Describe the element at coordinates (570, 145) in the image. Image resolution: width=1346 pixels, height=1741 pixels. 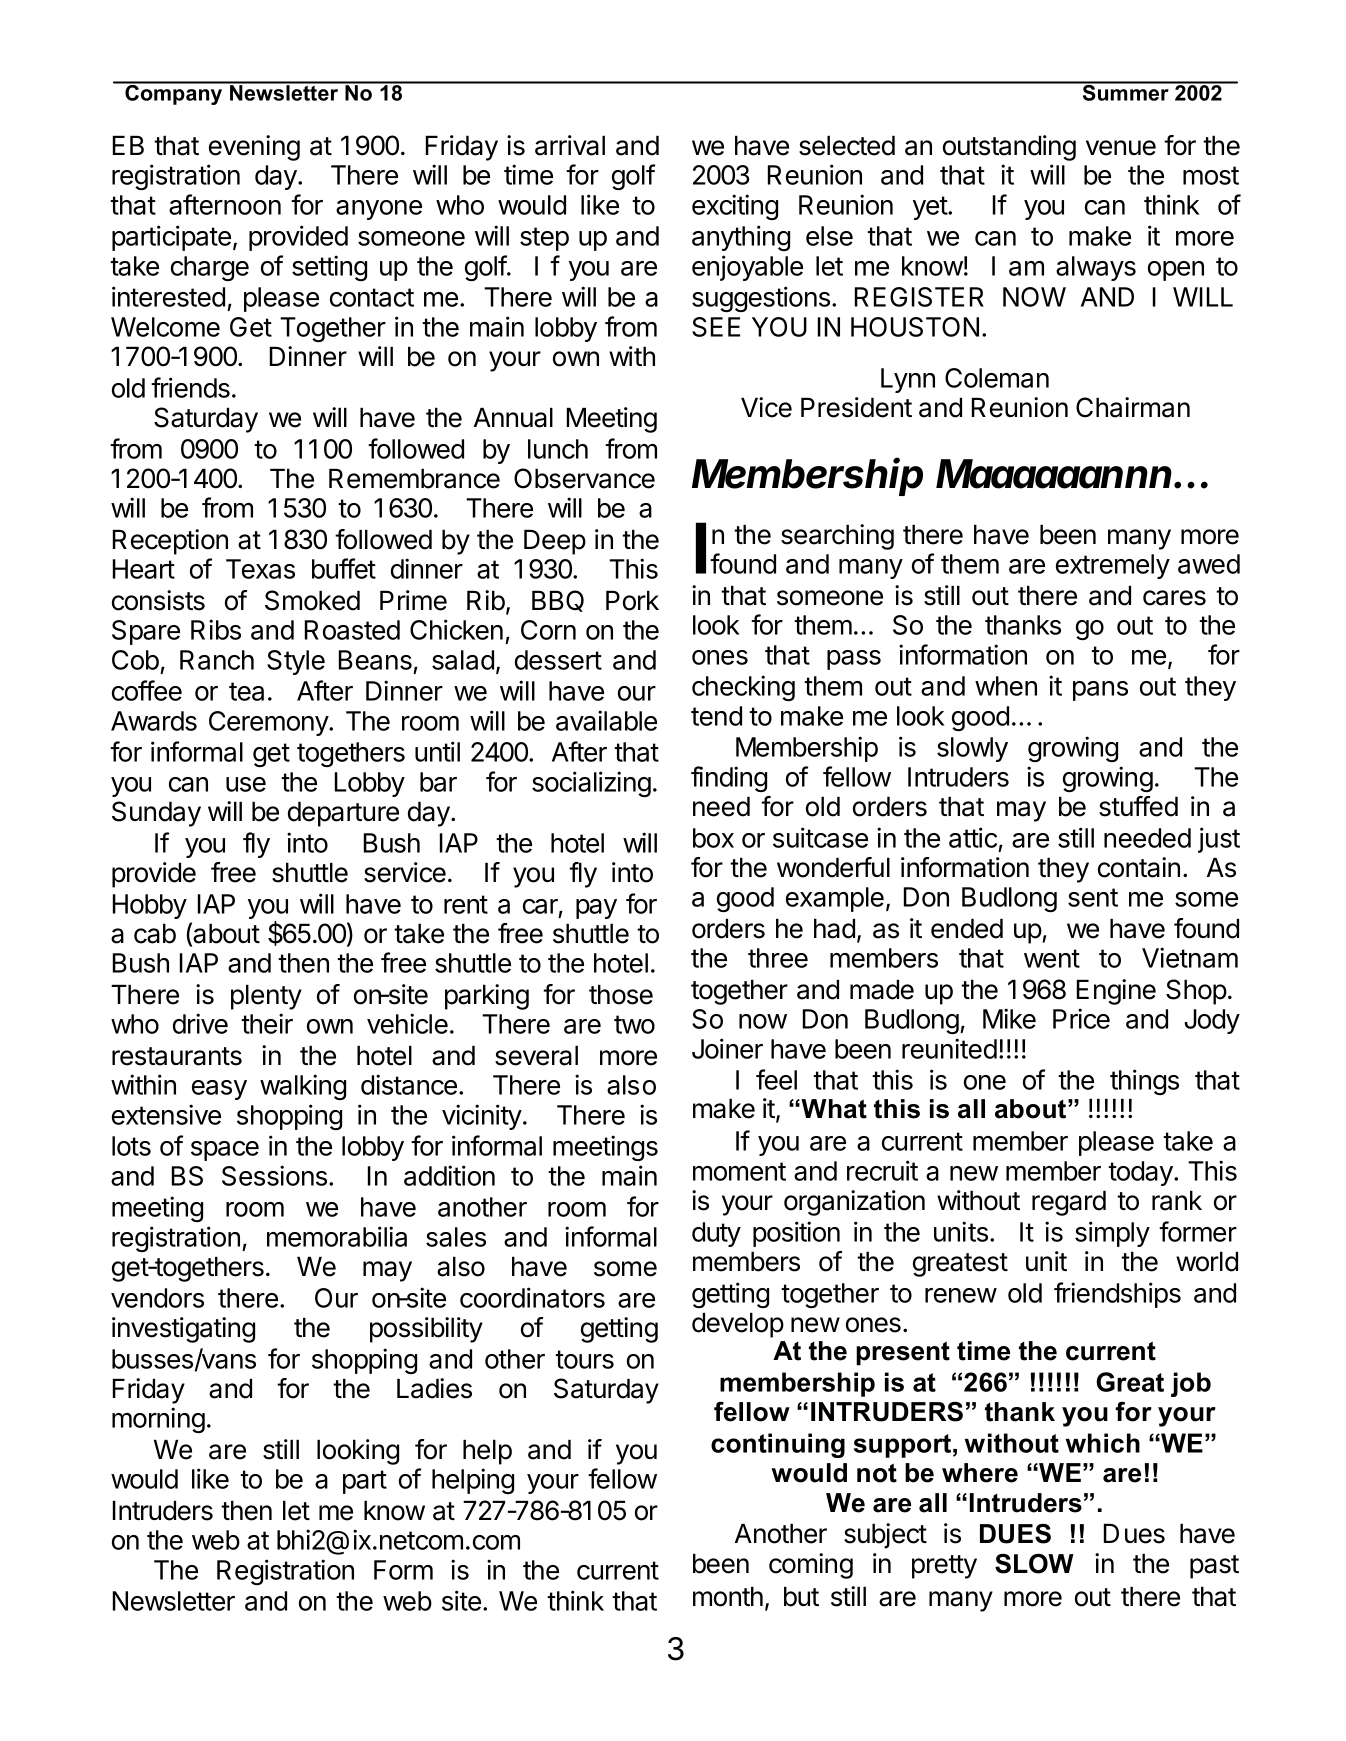
I see `arrival` at that location.
